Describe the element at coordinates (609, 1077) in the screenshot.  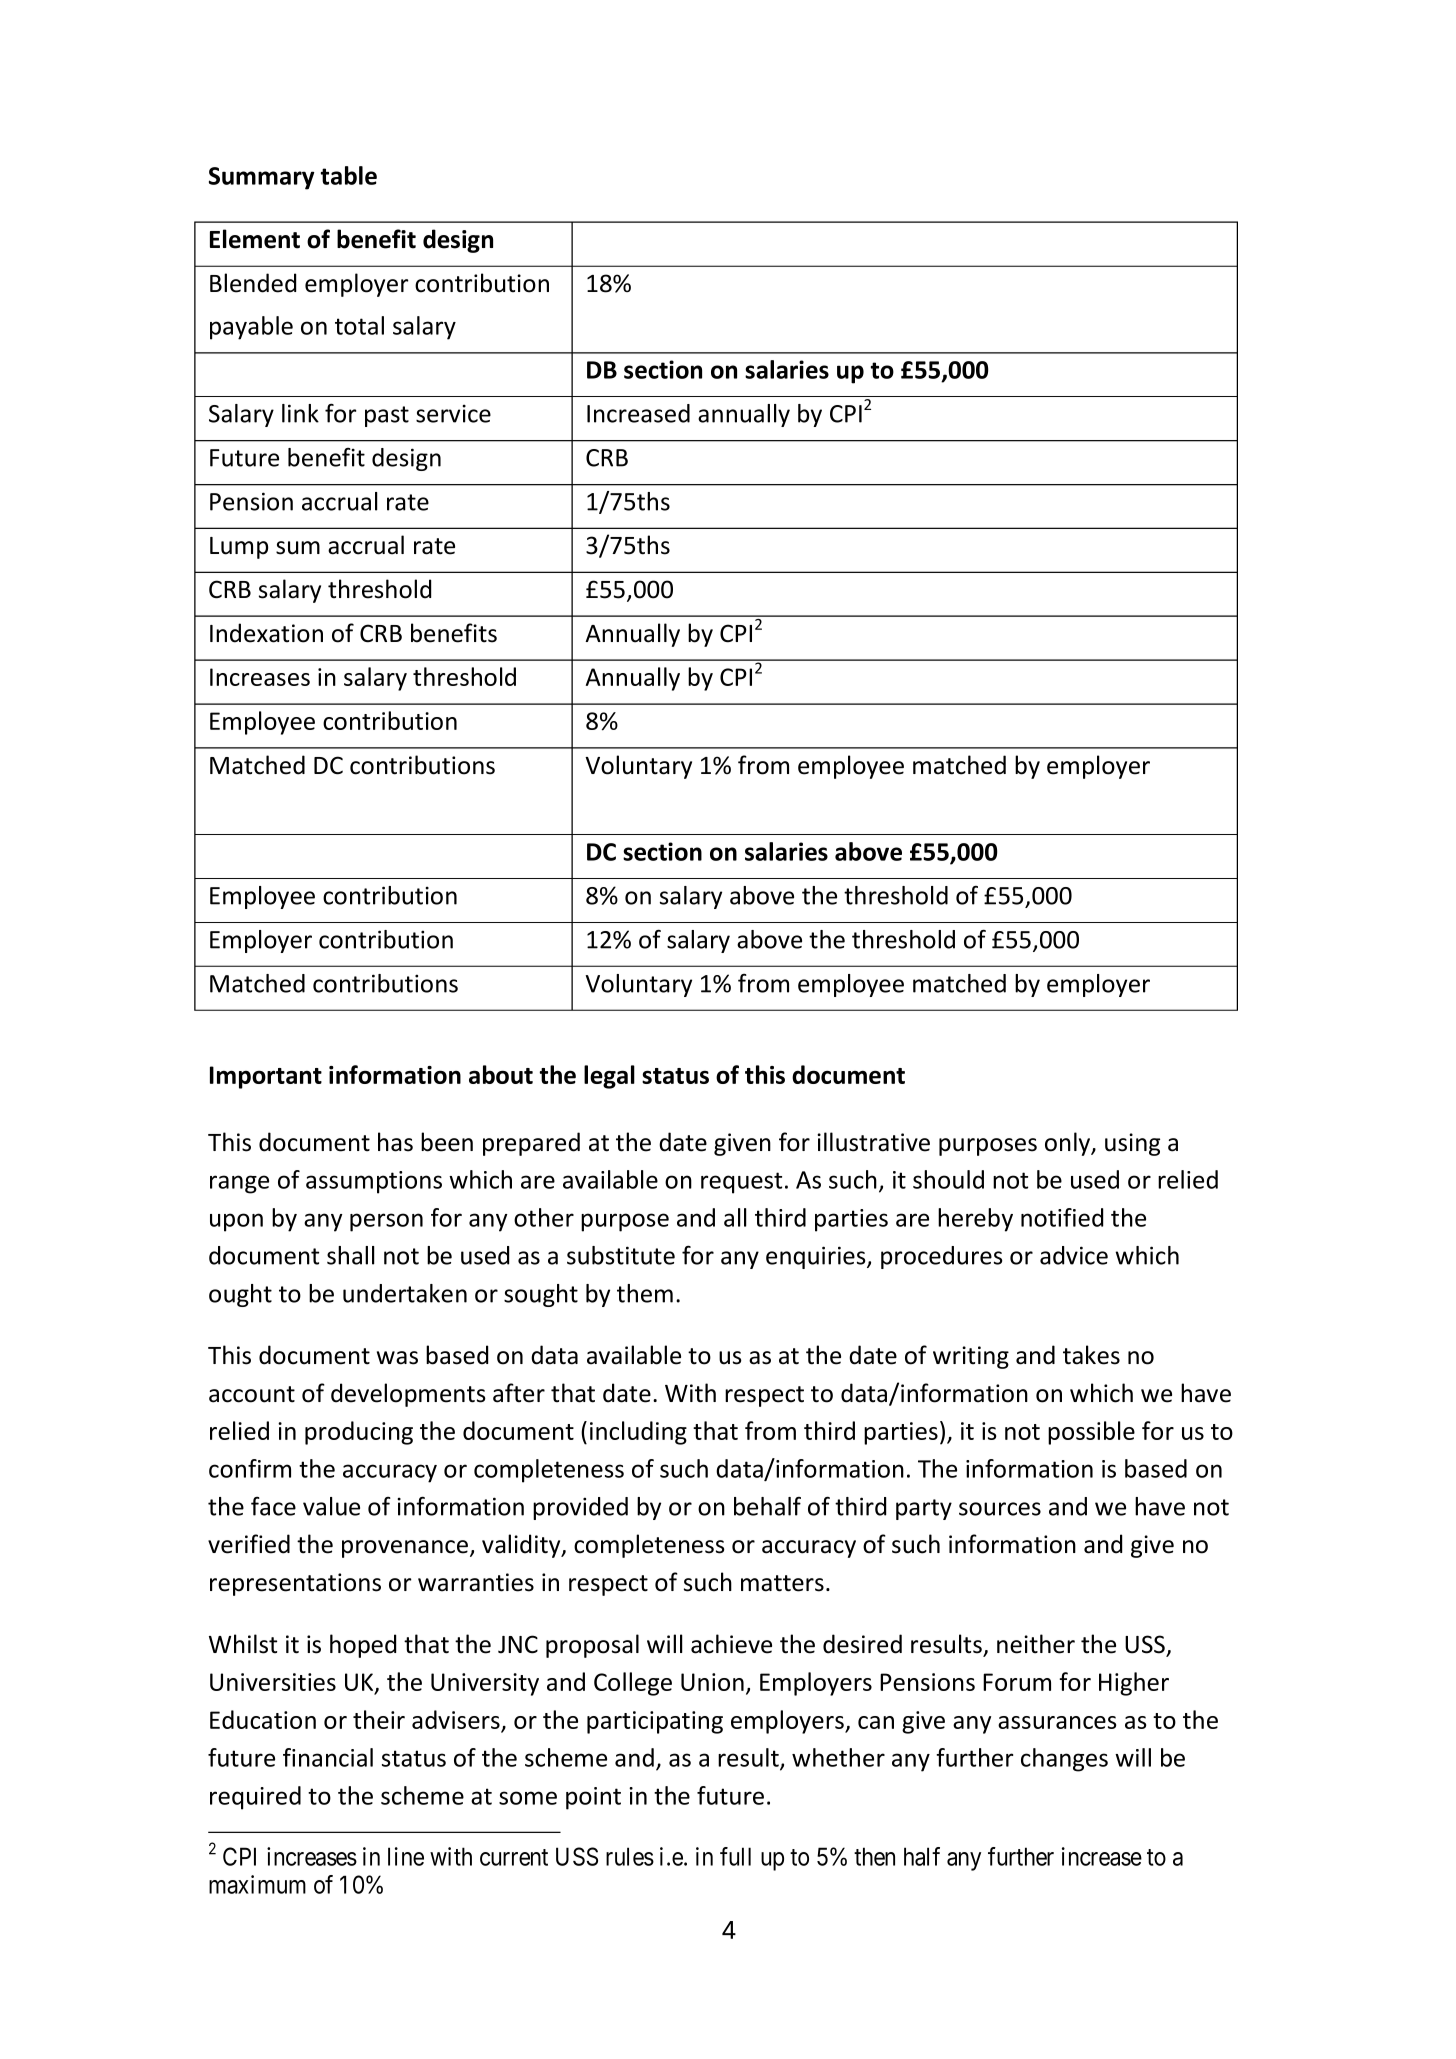
I see `legal` at that location.
